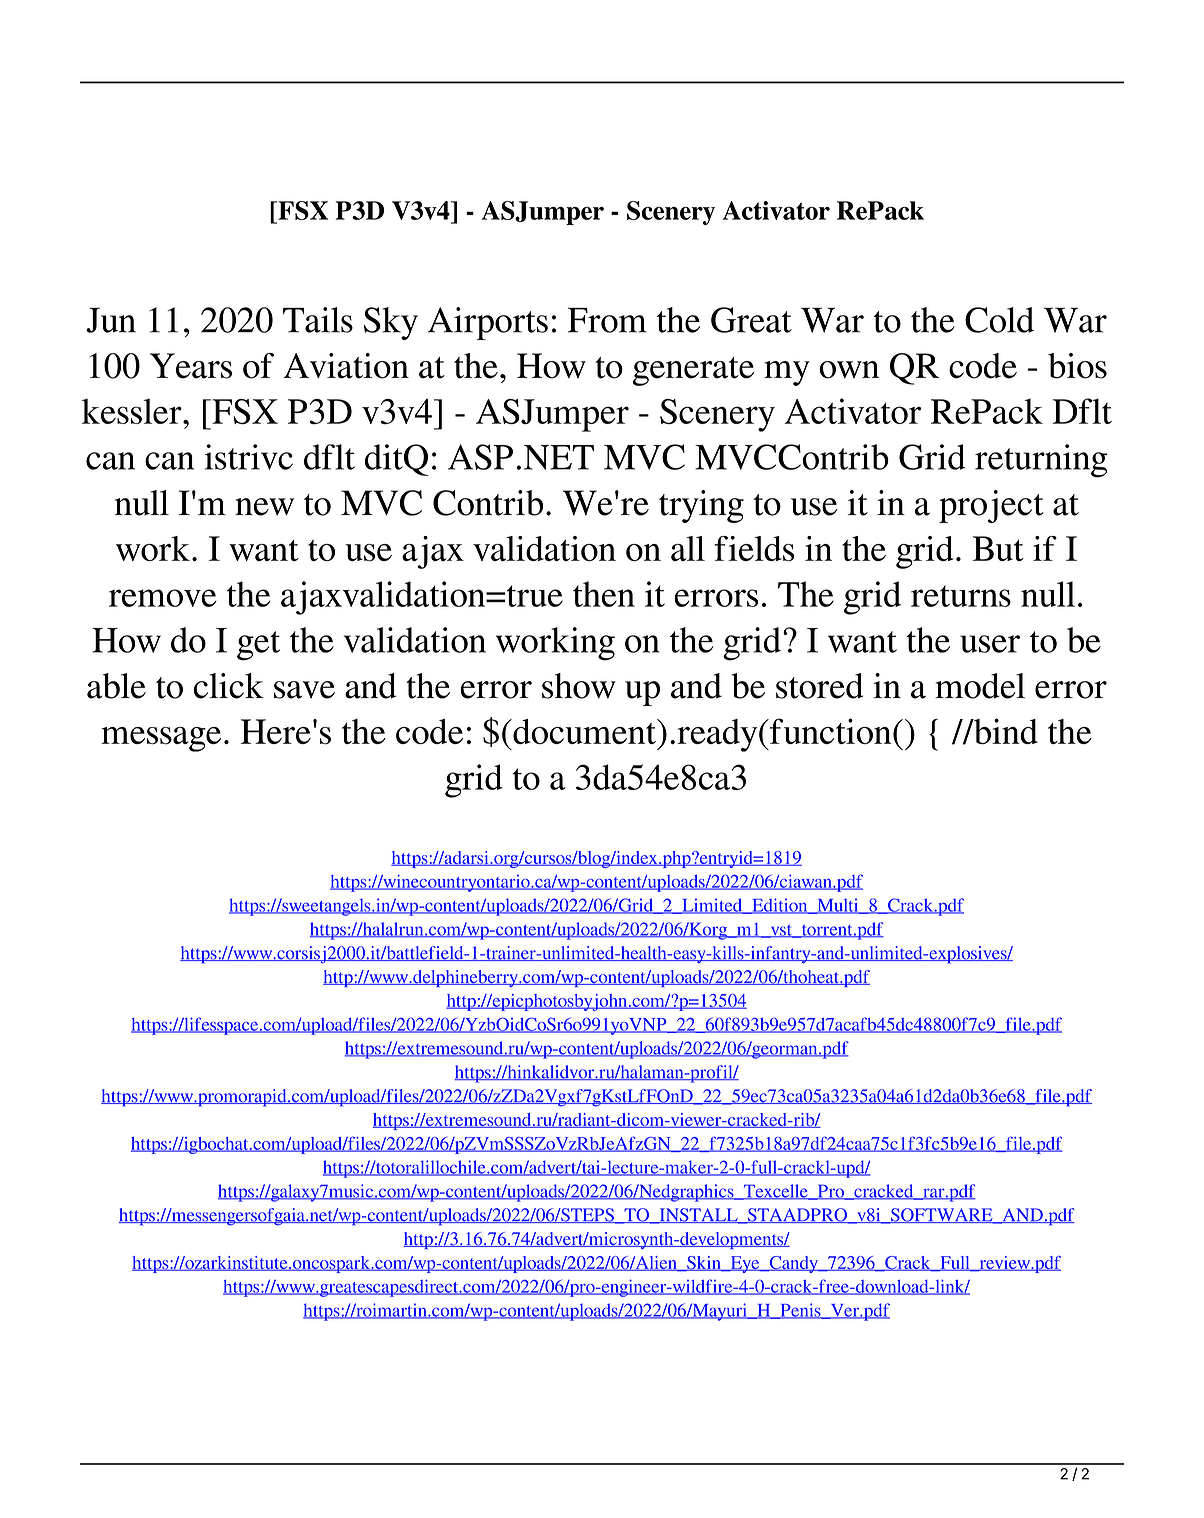 This screenshot has width=1204, height=1518. I want to click on returns, so click(961, 596).
